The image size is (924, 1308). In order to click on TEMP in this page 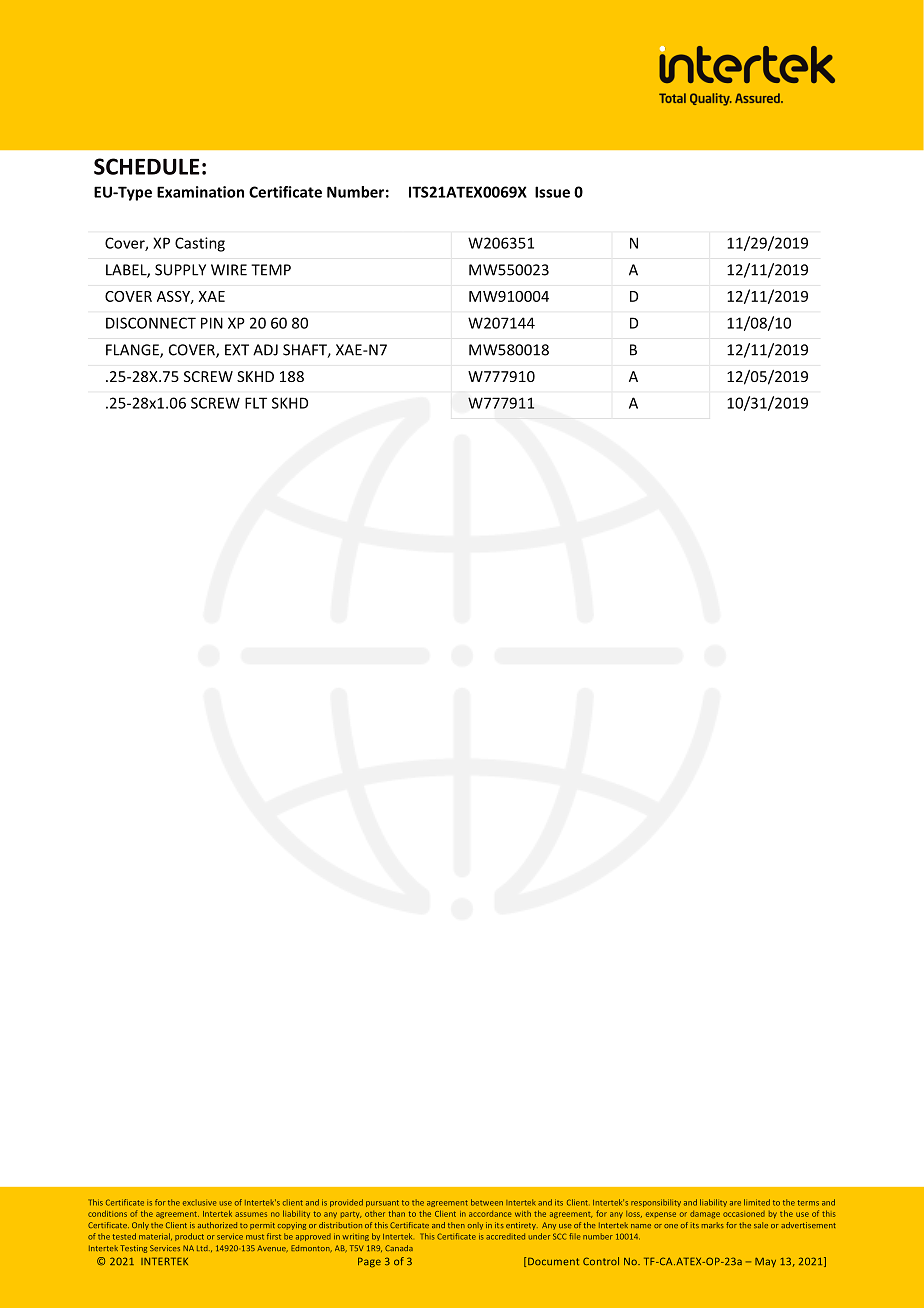, I will do `click(271, 270)`.
